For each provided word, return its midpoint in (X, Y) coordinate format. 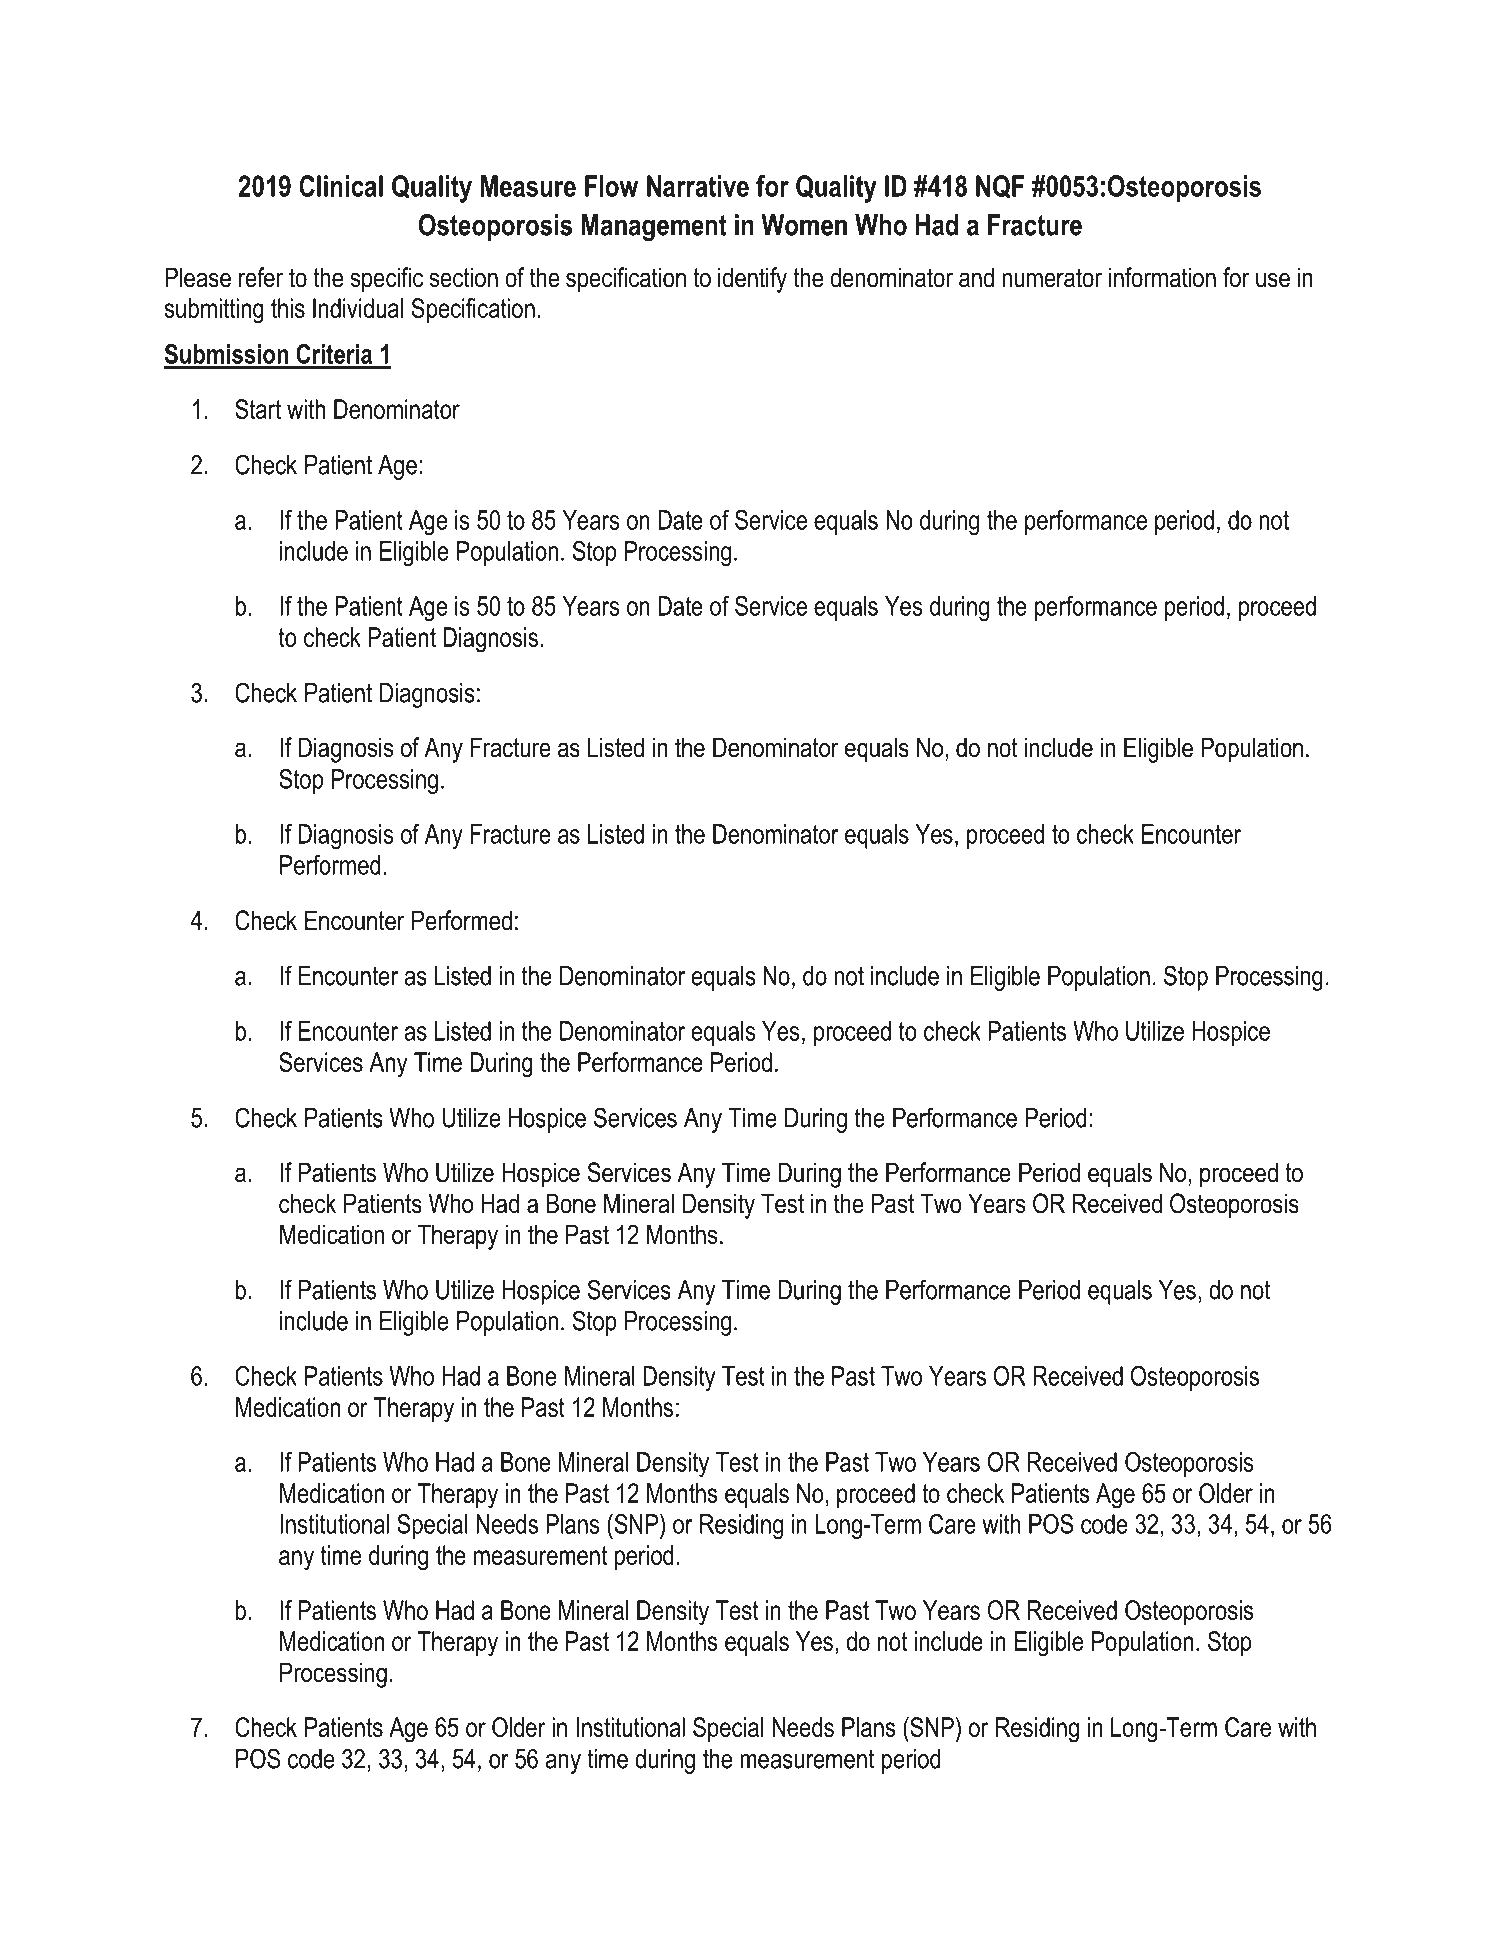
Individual (358, 308)
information (1162, 277)
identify (752, 280)
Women (804, 225)
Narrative (698, 186)
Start (258, 409)
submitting (214, 311)
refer (261, 277)
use (1273, 280)
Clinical (341, 186)
